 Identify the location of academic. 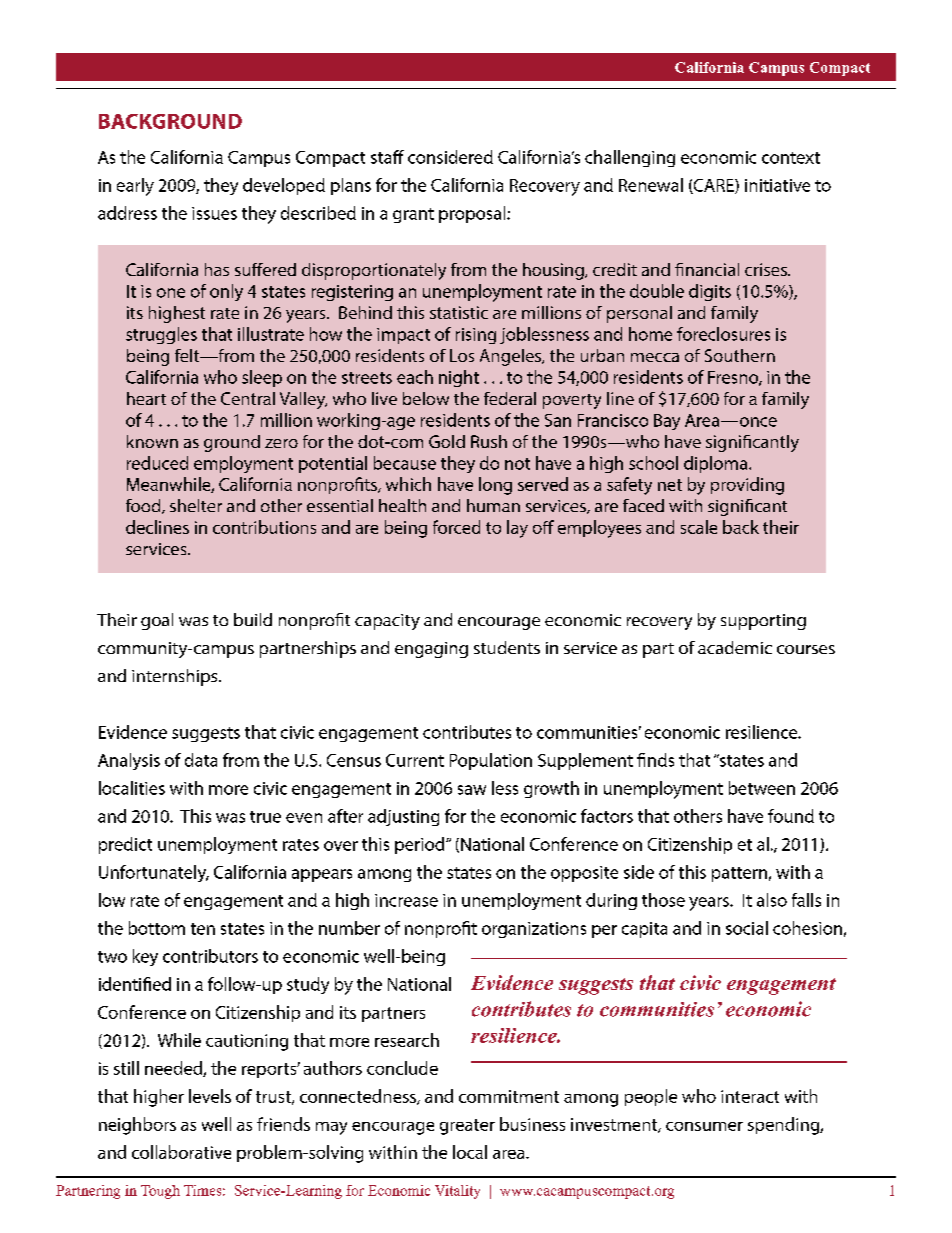
(735, 647).
